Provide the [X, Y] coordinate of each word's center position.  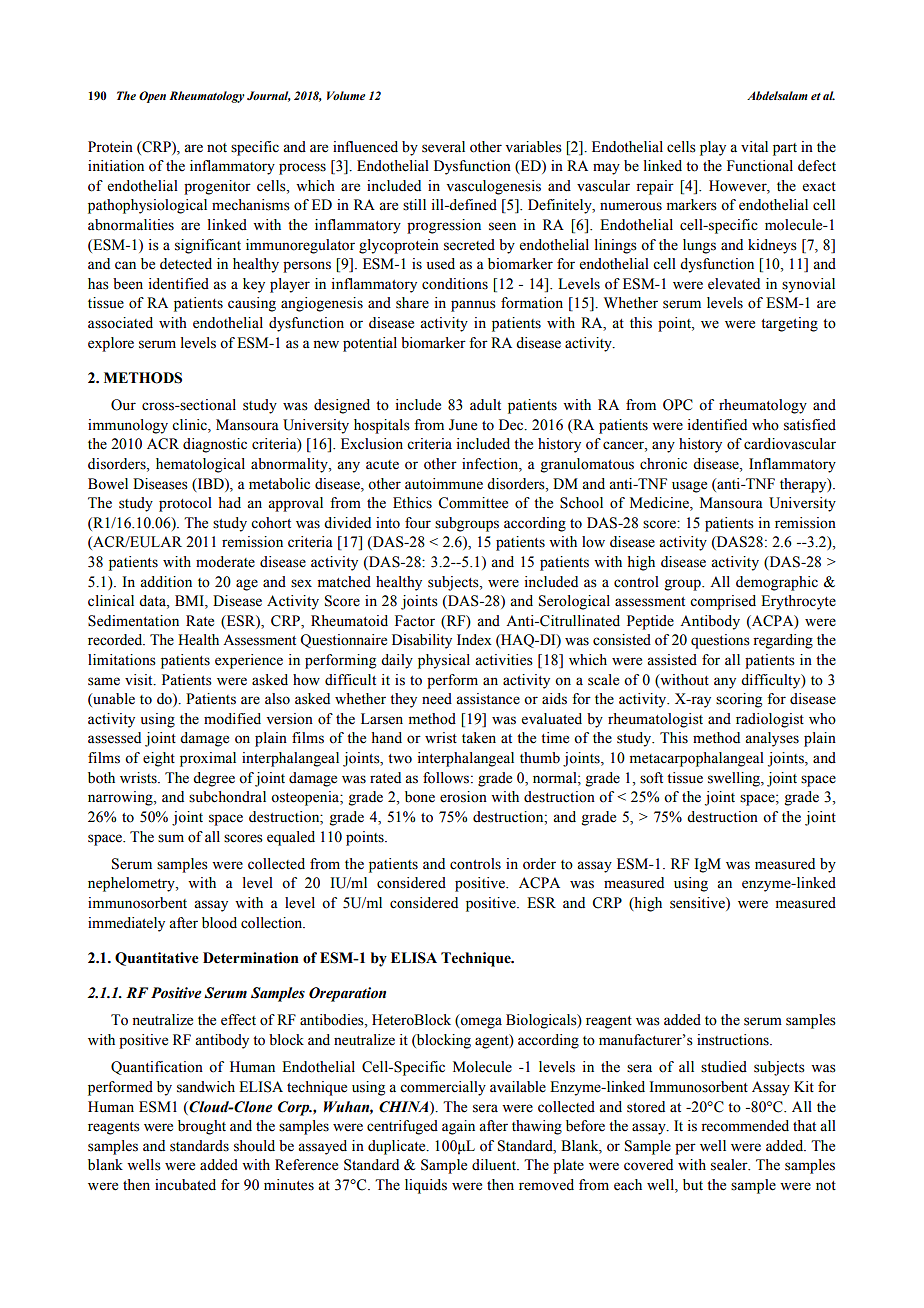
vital [754, 146]
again [458, 1127]
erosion [463, 797]
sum [171, 838]
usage [689, 487]
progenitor [217, 187]
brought [202, 1127]
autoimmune [444, 484]
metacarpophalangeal [697, 759]
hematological [200, 465]
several [443, 147]
